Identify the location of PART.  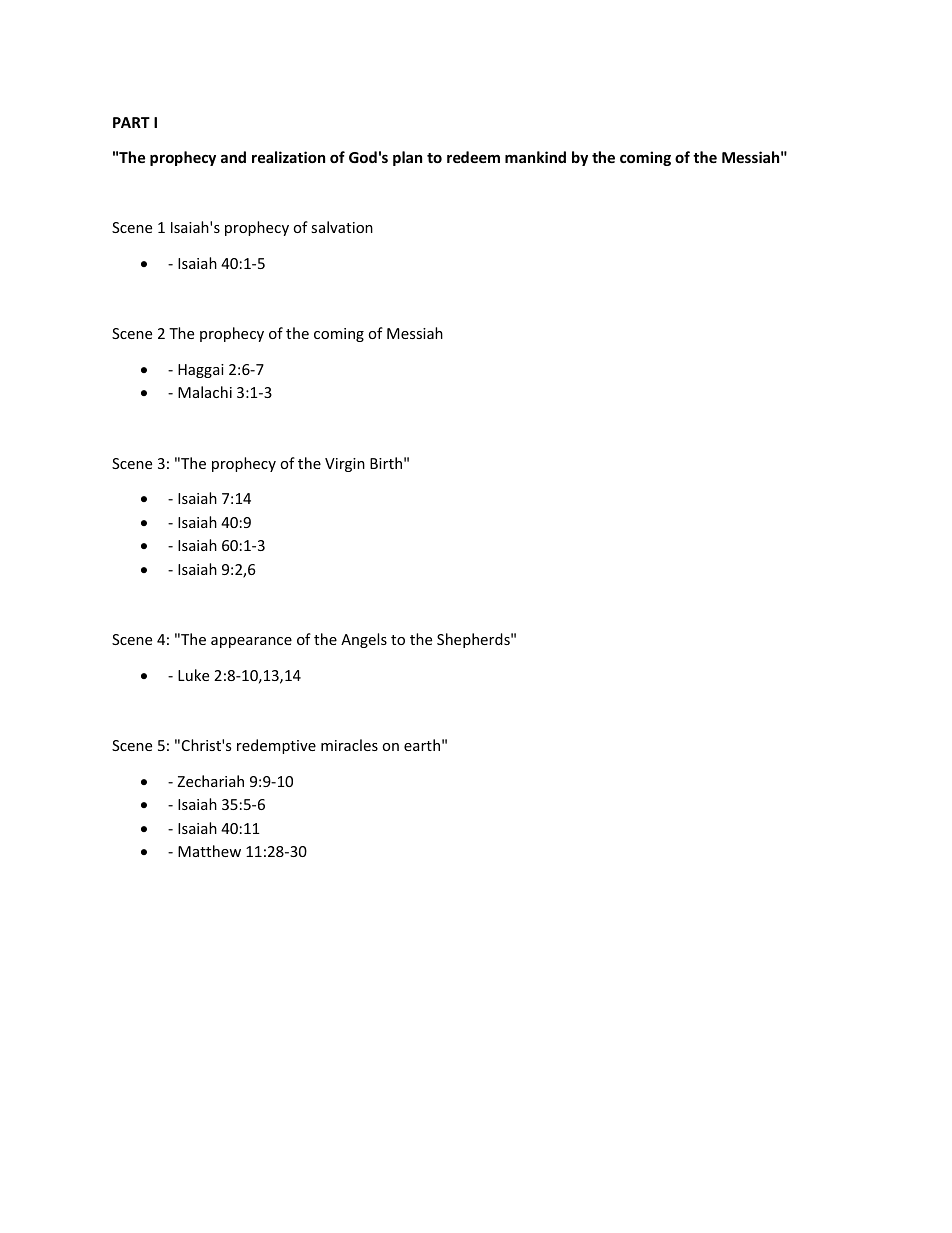
(131, 122).
